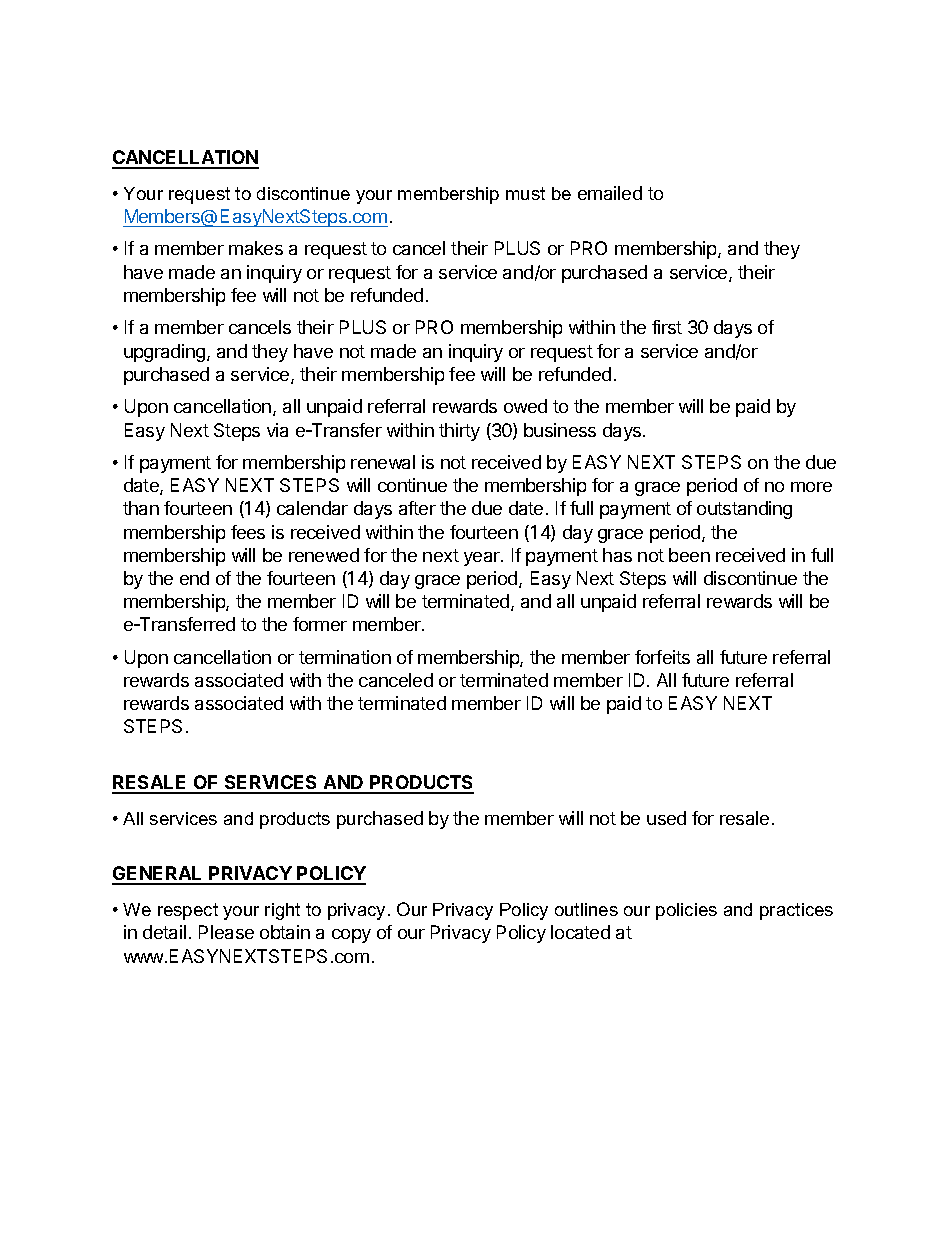 This page has height=1233, width=952. What do you see at coordinates (248, 532) in the page?
I see `fees` at bounding box center [248, 532].
